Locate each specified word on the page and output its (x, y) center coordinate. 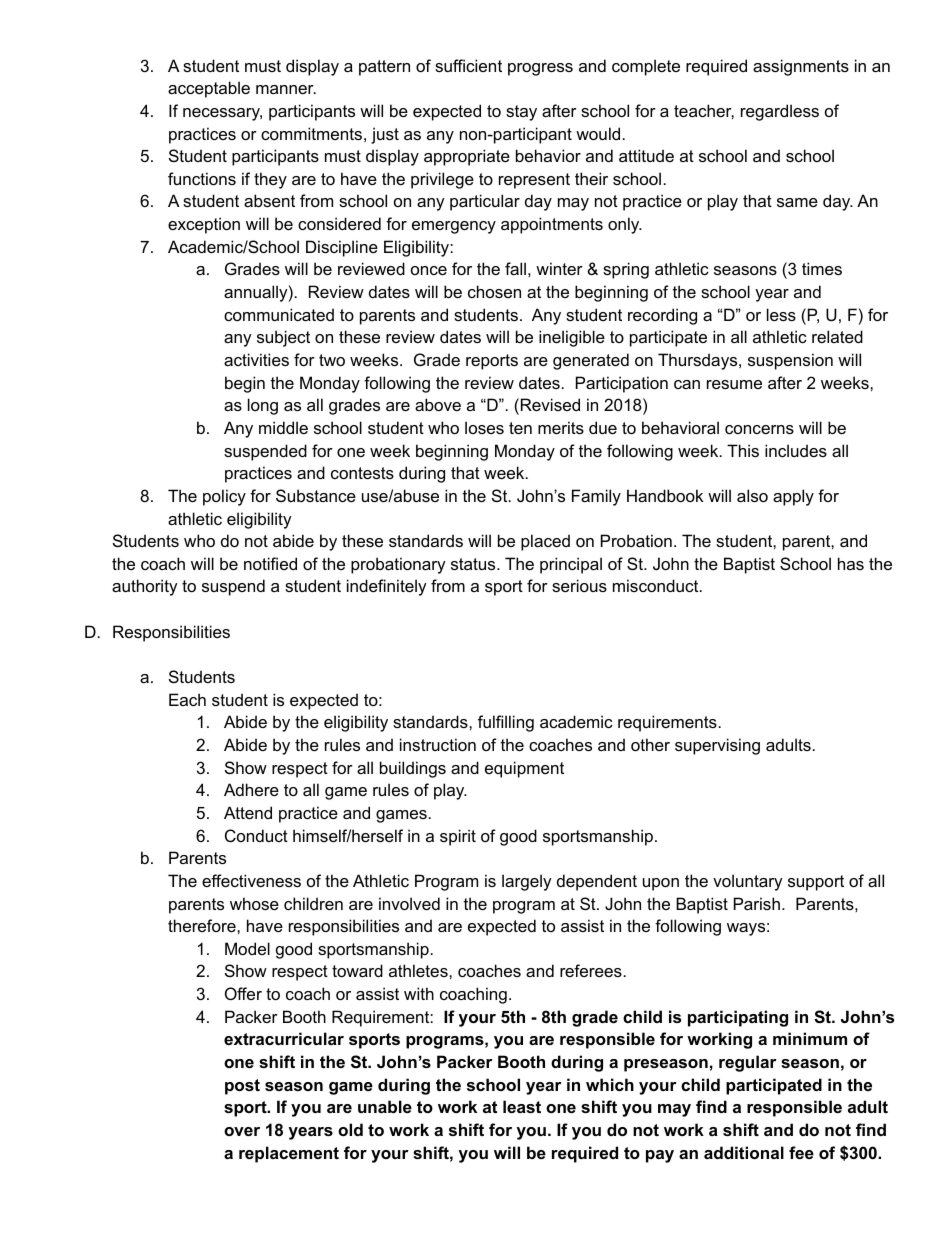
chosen (494, 291)
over (242, 1131)
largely (527, 882)
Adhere (251, 789)
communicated (279, 314)
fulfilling (506, 723)
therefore (203, 925)
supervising (717, 746)
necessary (222, 114)
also (752, 495)
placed (545, 542)
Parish (757, 903)
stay (521, 113)
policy (224, 497)
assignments (801, 67)
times (822, 268)
